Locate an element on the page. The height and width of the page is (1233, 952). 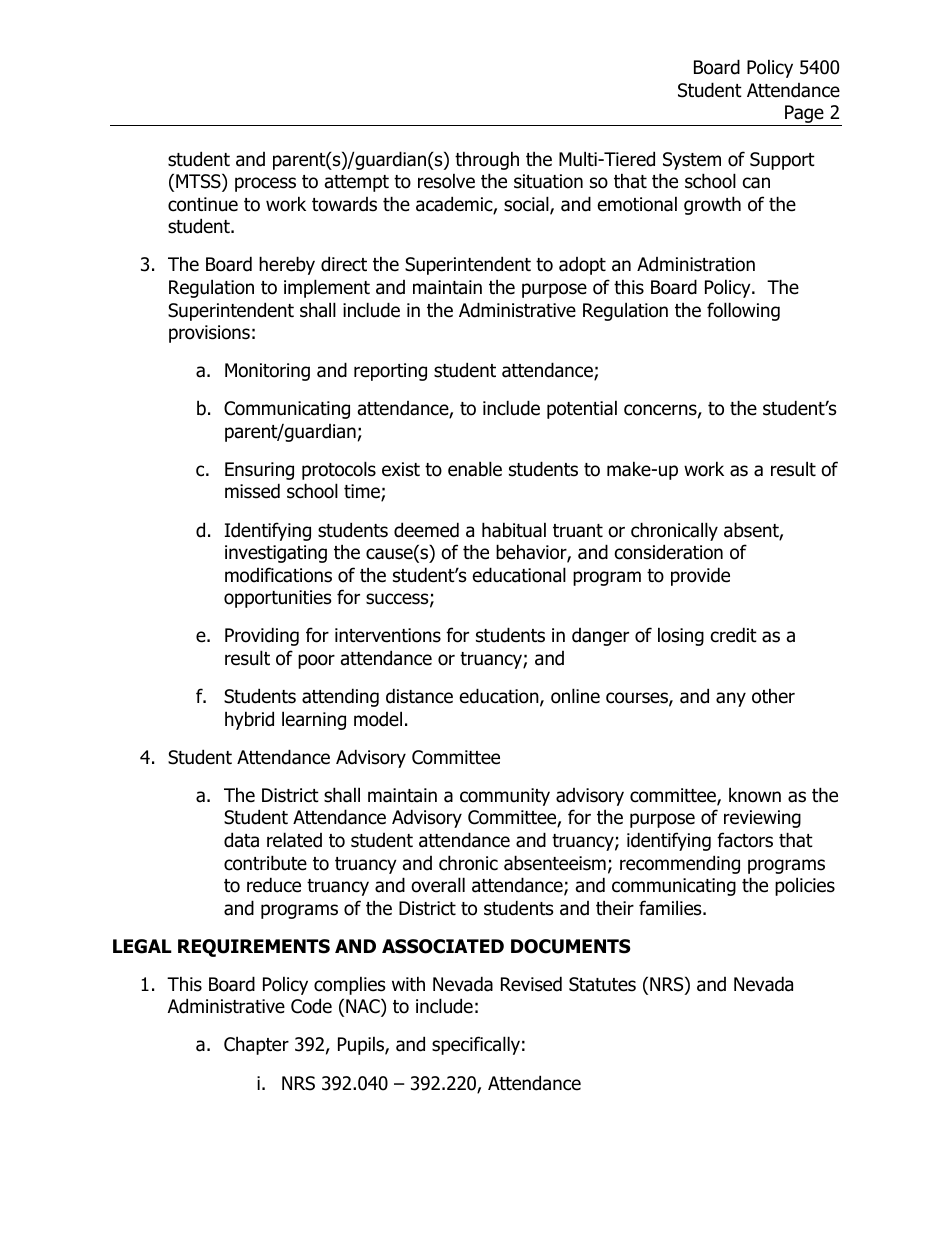
System is located at coordinates (692, 161).
